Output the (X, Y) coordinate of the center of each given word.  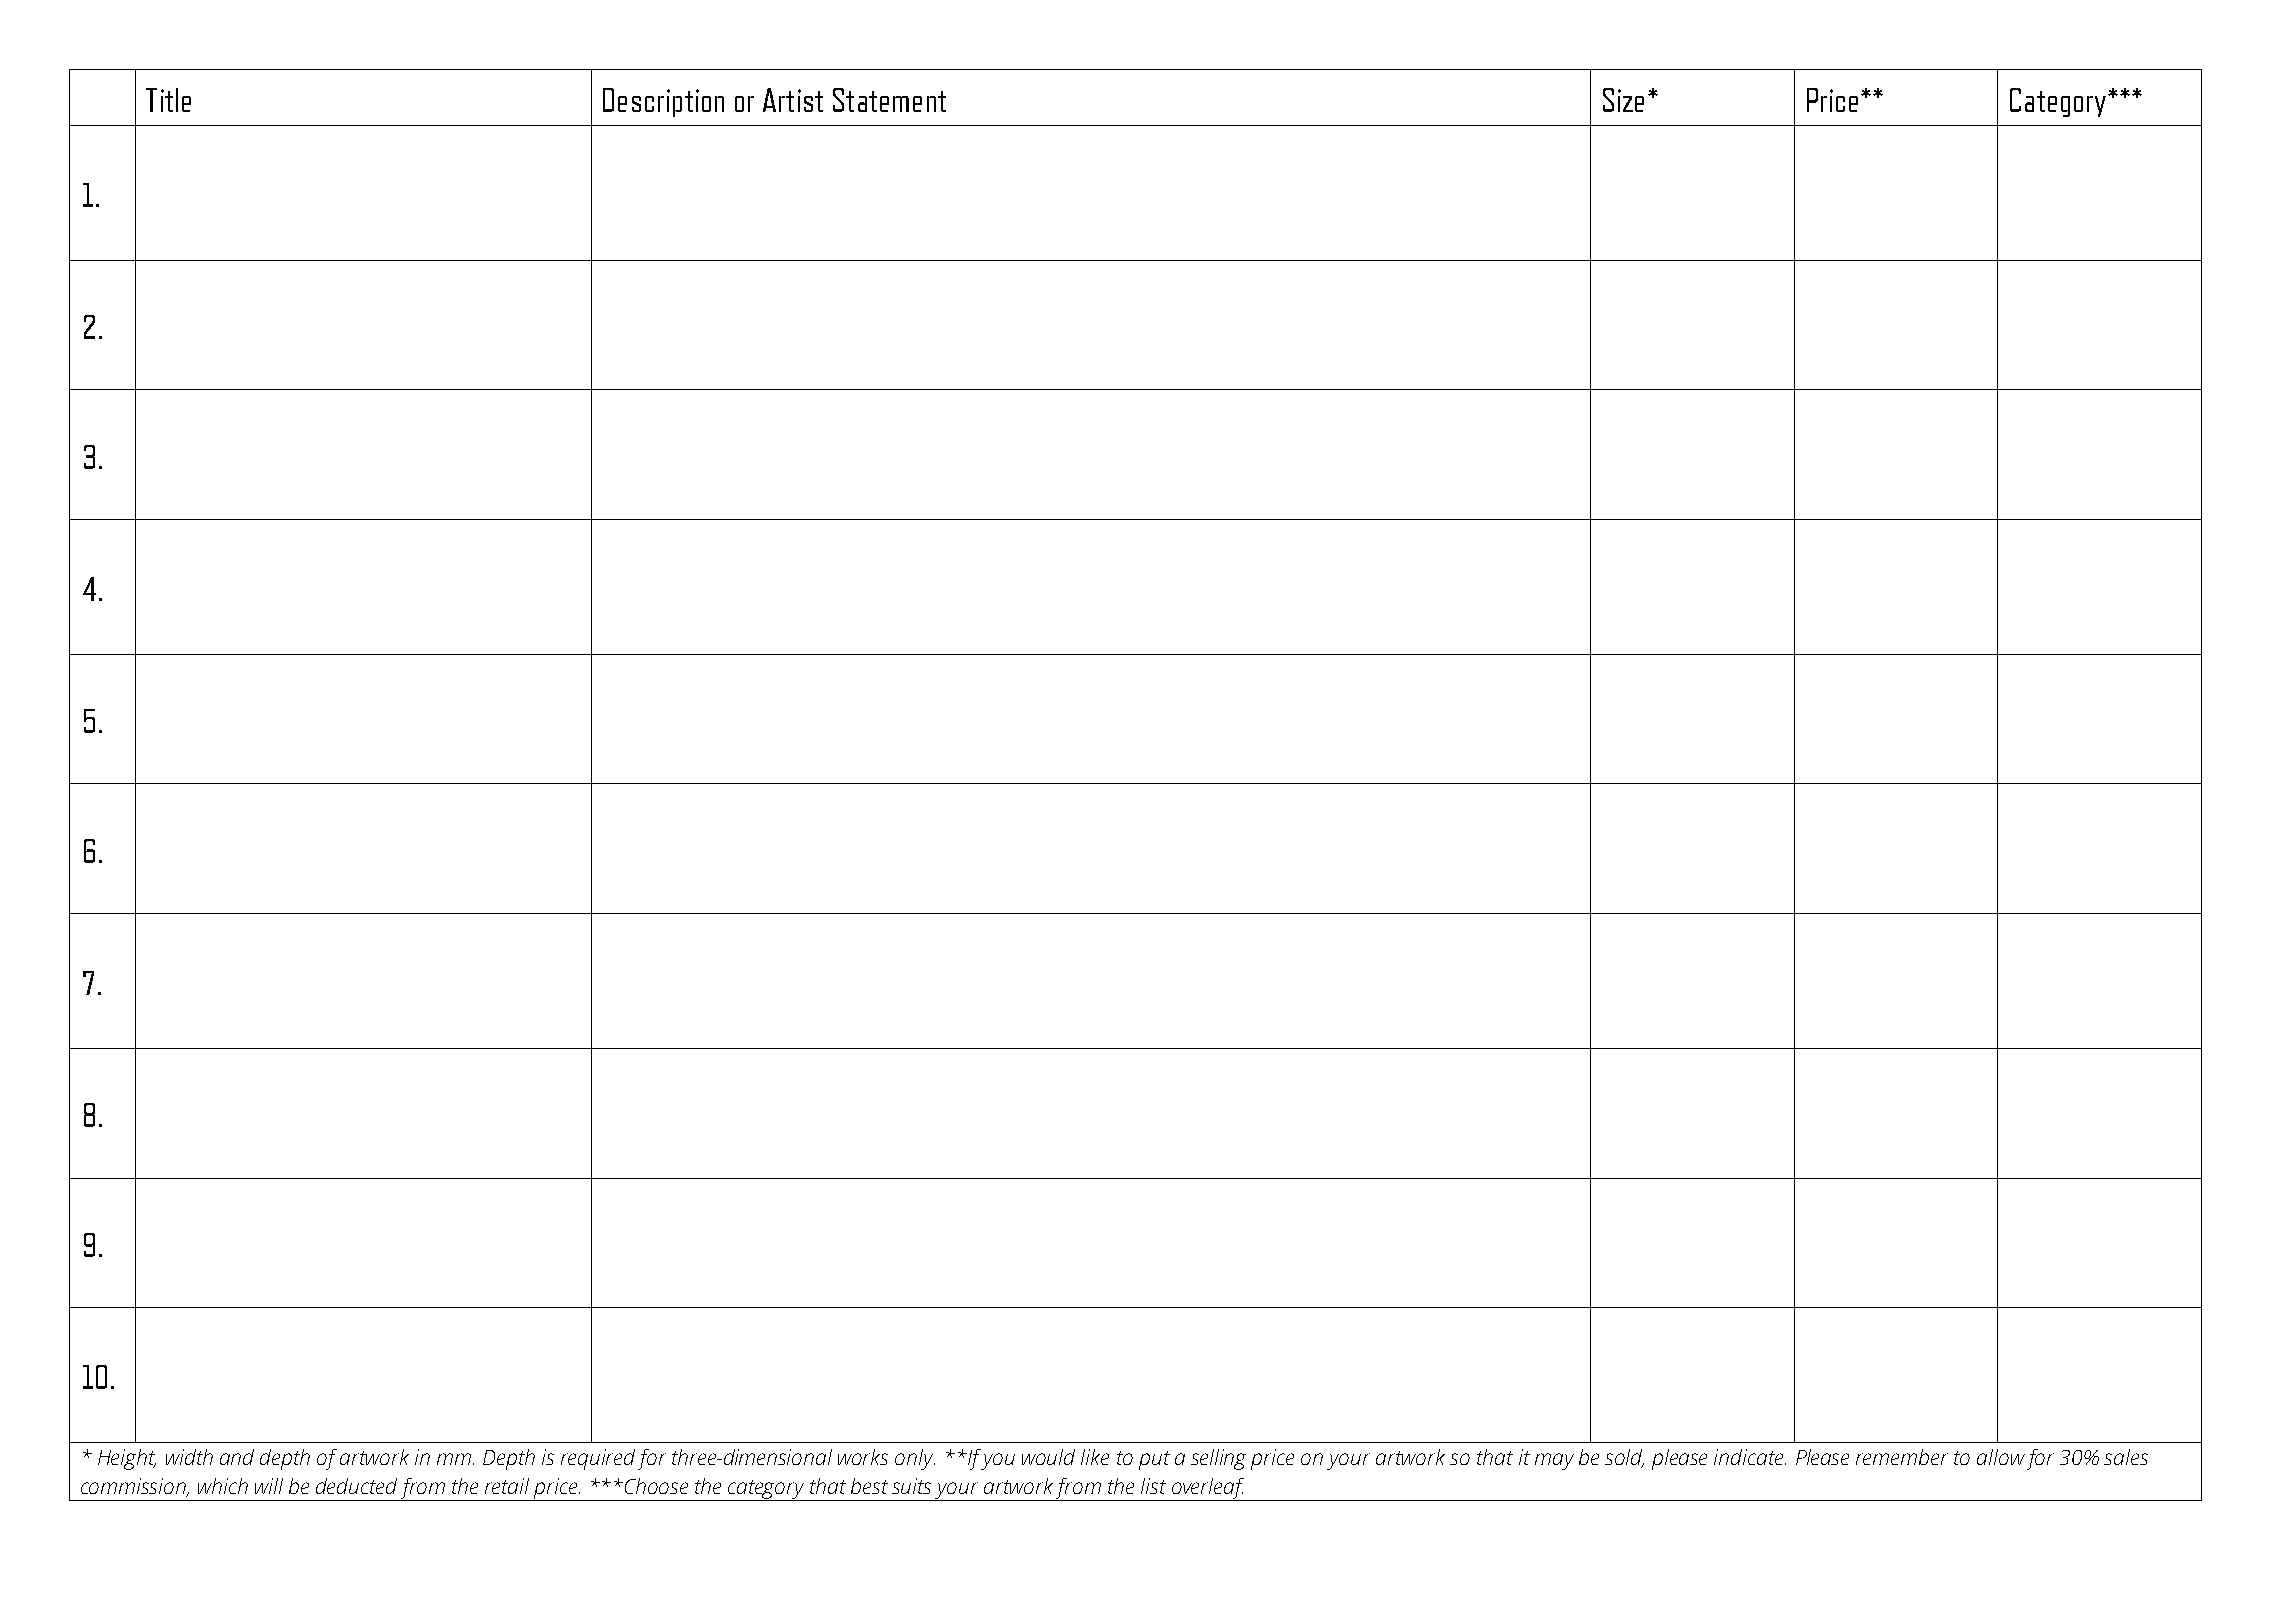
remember (1902, 1457)
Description (663, 102)
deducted (356, 1486)
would (1048, 1457)
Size (1623, 100)
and (237, 1457)
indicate (1750, 1457)
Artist (793, 100)
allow (2001, 1457)
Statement (889, 100)
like (1095, 1457)
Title (168, 100)
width (189, 1457)
